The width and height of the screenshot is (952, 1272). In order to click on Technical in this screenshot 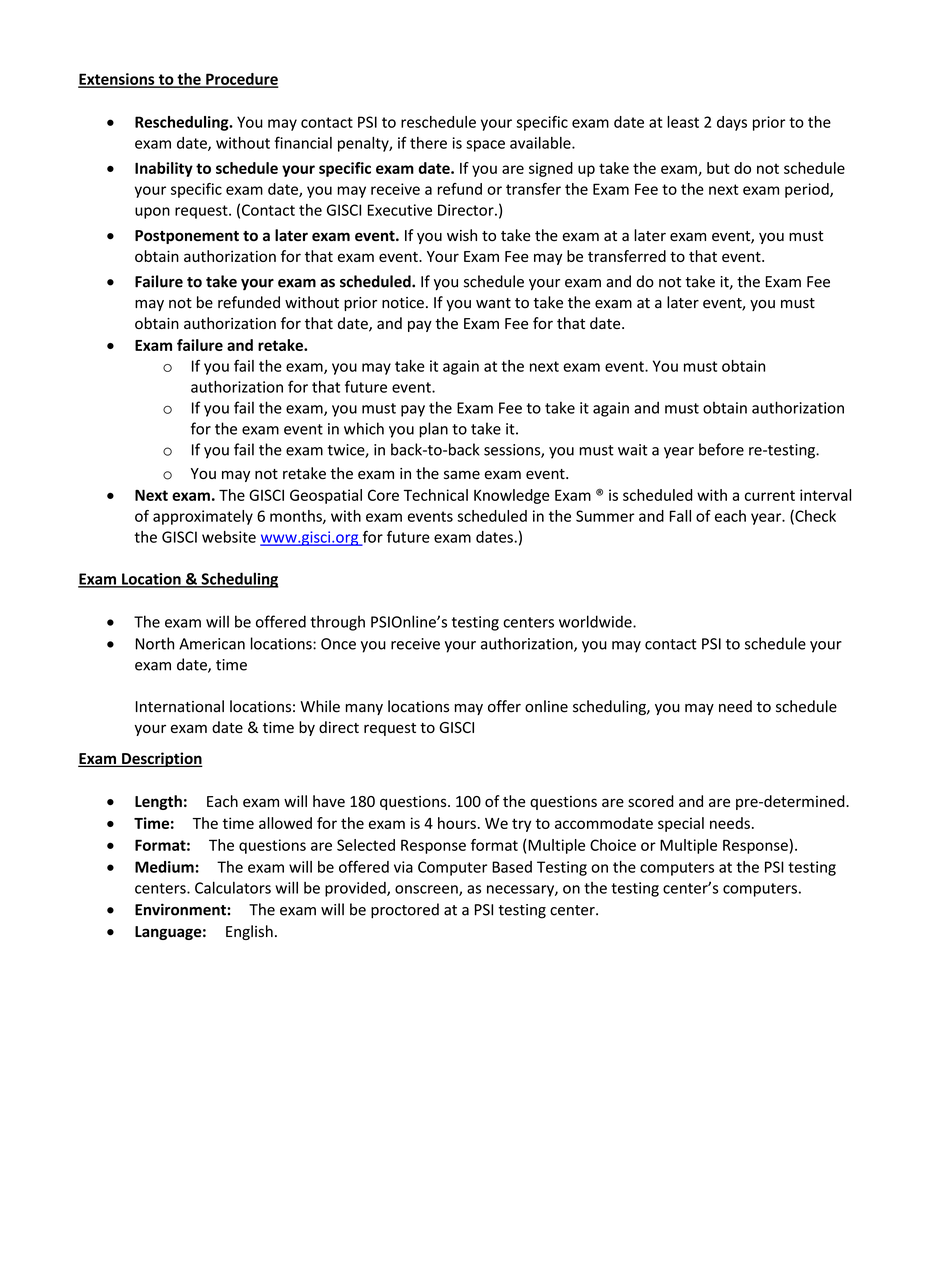, I will do `click(436, 495)`.
